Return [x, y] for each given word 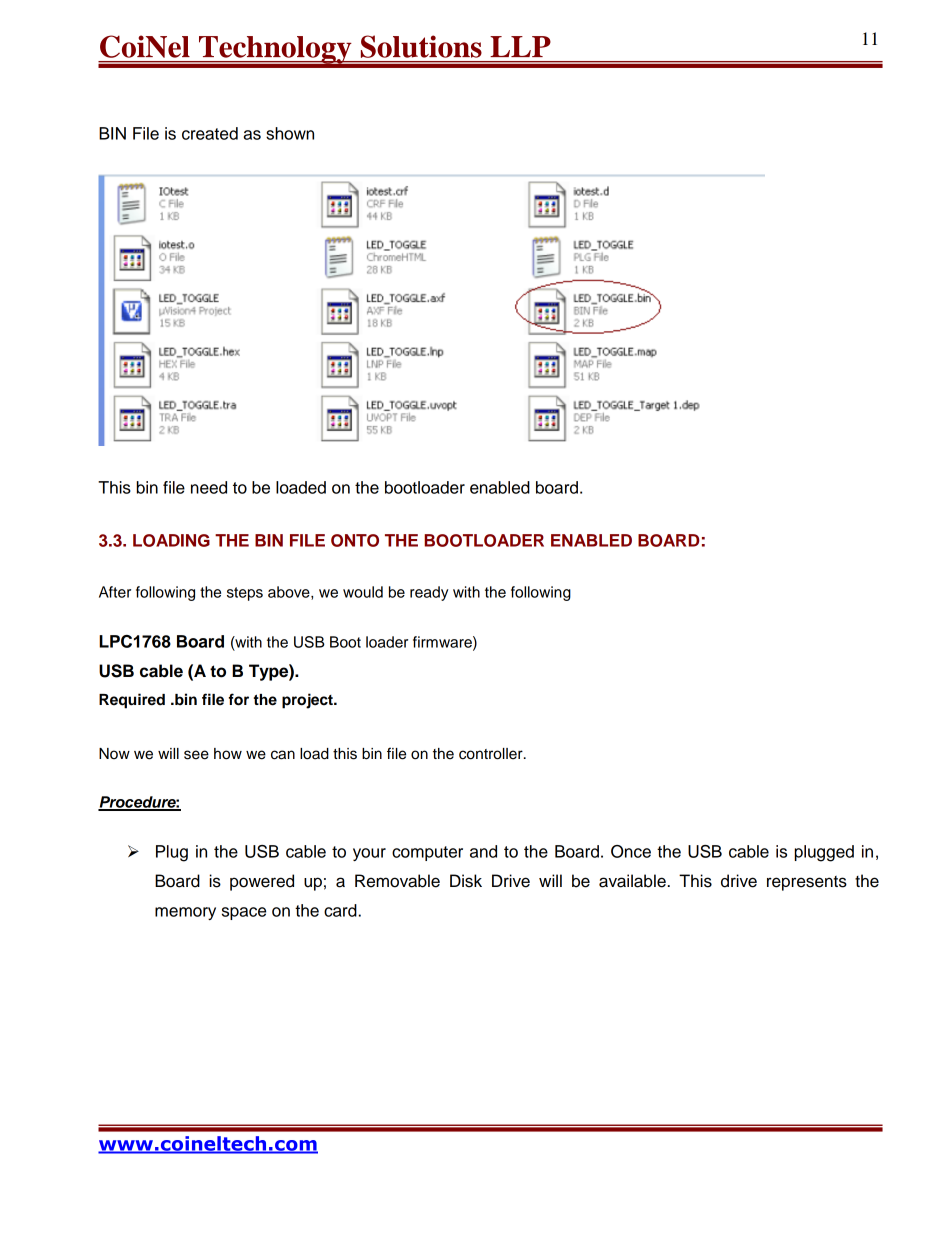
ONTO [355, 540]
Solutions [421, 46]
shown [290, 133]
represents [807, 883]
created [210, 133]
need [209, 487]
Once [631, 851]
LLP [520, 46]
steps [245, 594]
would [363, 592]
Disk [466, 881]
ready [429, 593]
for [238, 699]
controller [492, 754]
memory [185, 913]
